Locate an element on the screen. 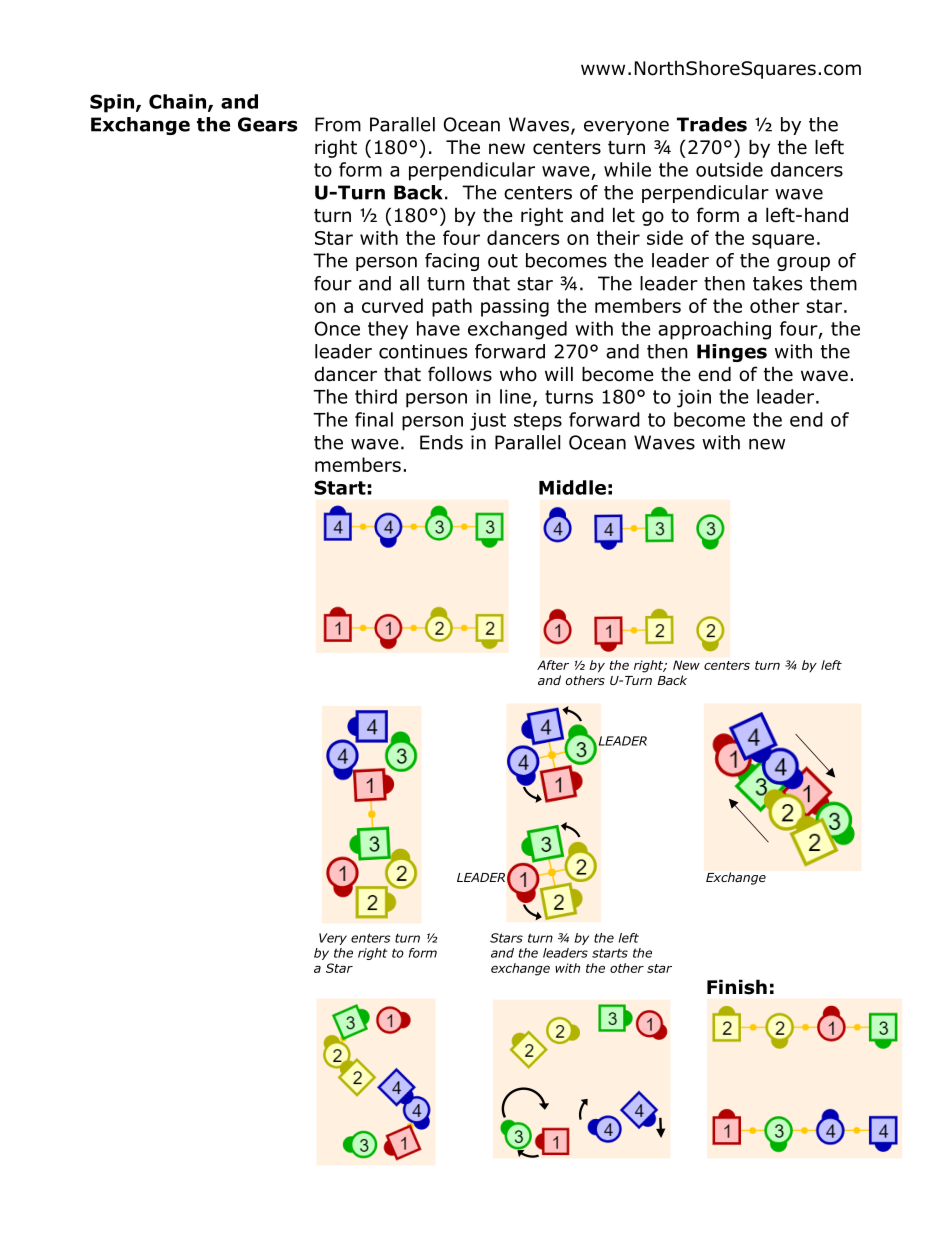 The image size is (952, 1233). Ends is located at coordinates (441, 442).
